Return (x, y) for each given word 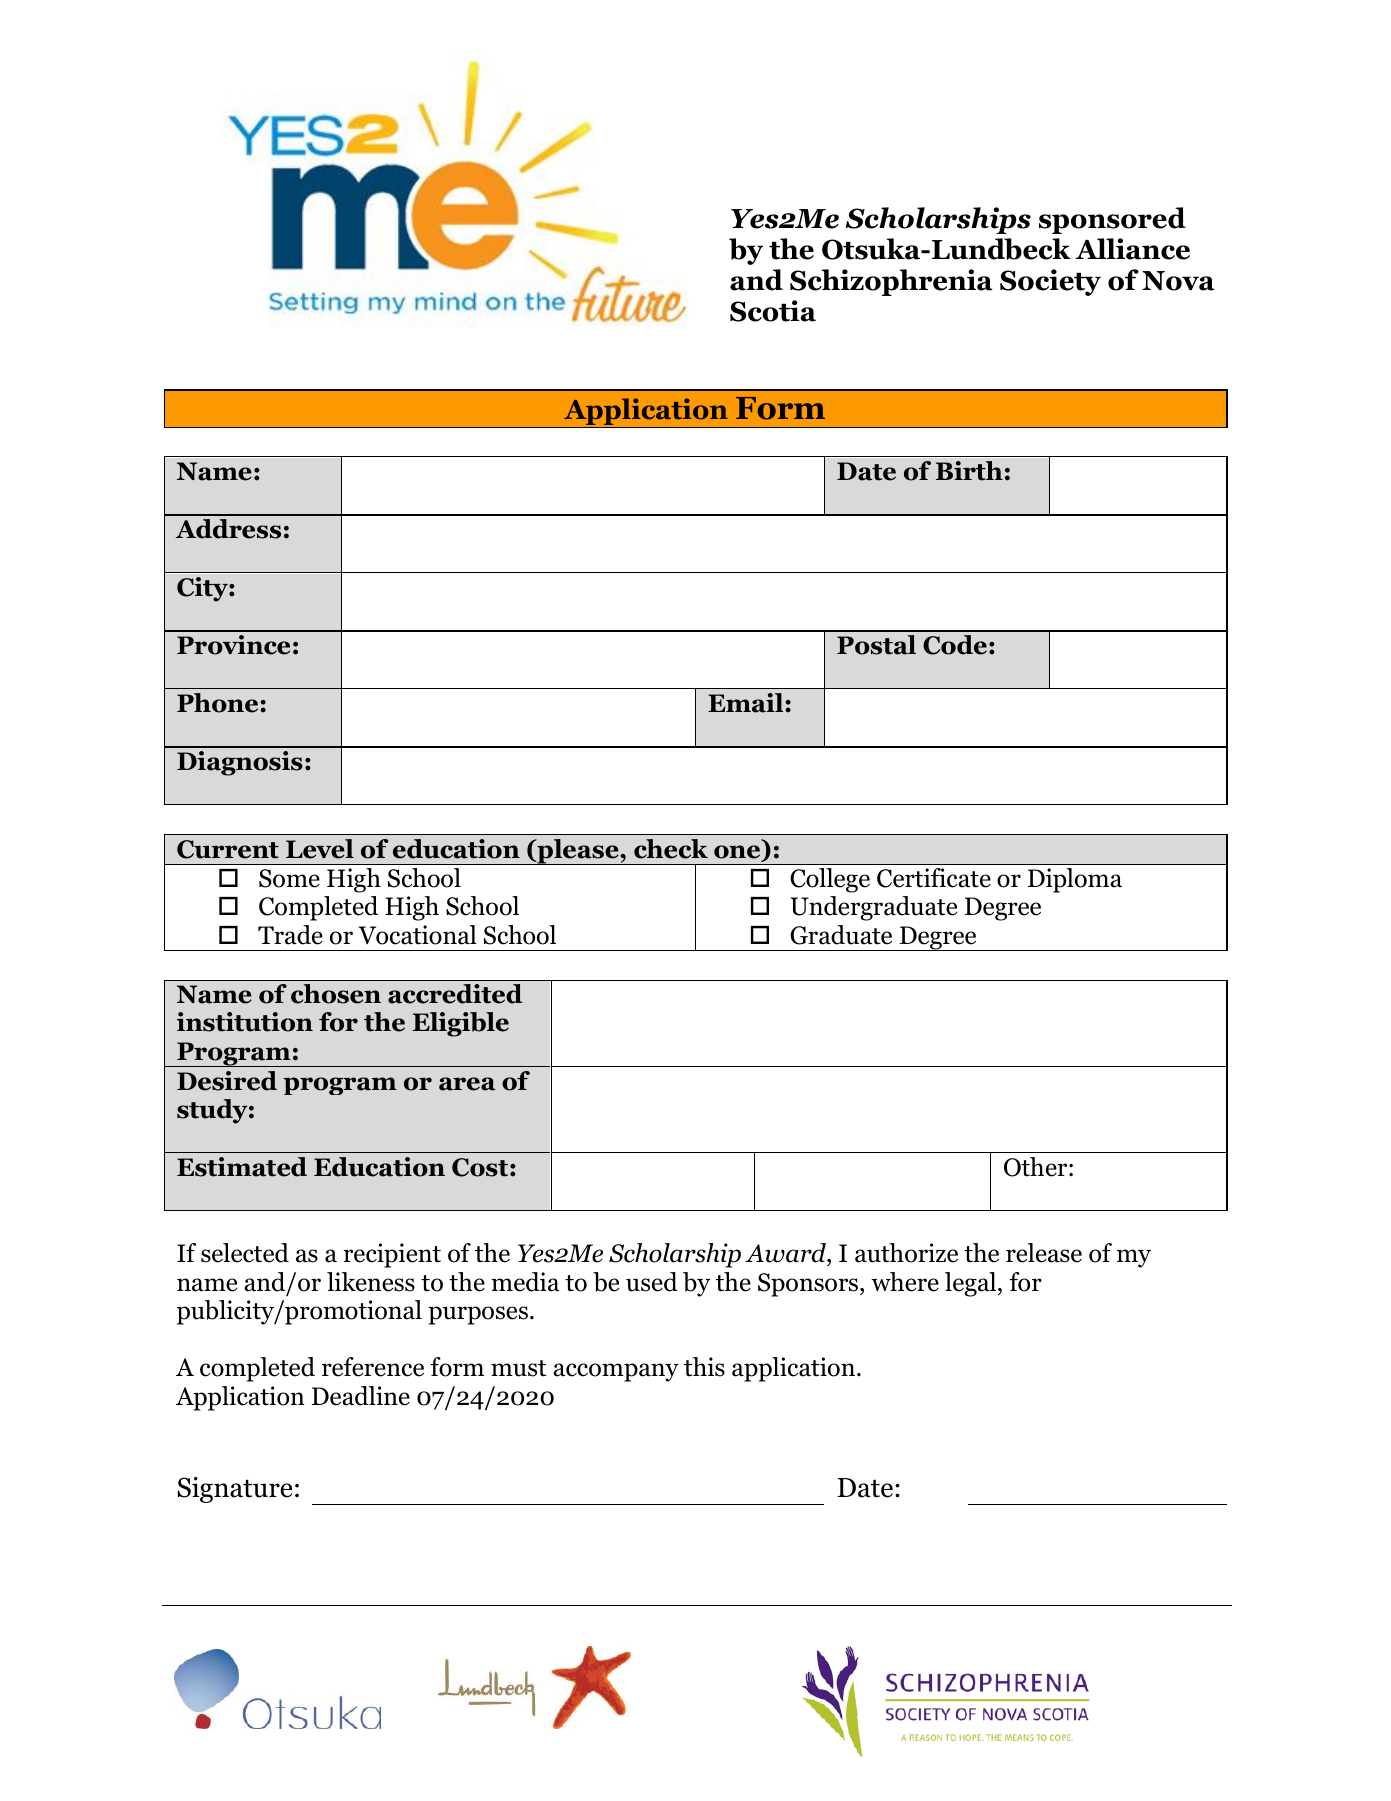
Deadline (361, 1396)
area (467, 1084)
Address (228, 529)
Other (1037, 1167)
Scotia (773, 311)
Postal (876, 645)
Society (1050, 282)
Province (233, 645)
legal (972, 1284)
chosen (336, 994)
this (704, 1367)
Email (747, 703)
